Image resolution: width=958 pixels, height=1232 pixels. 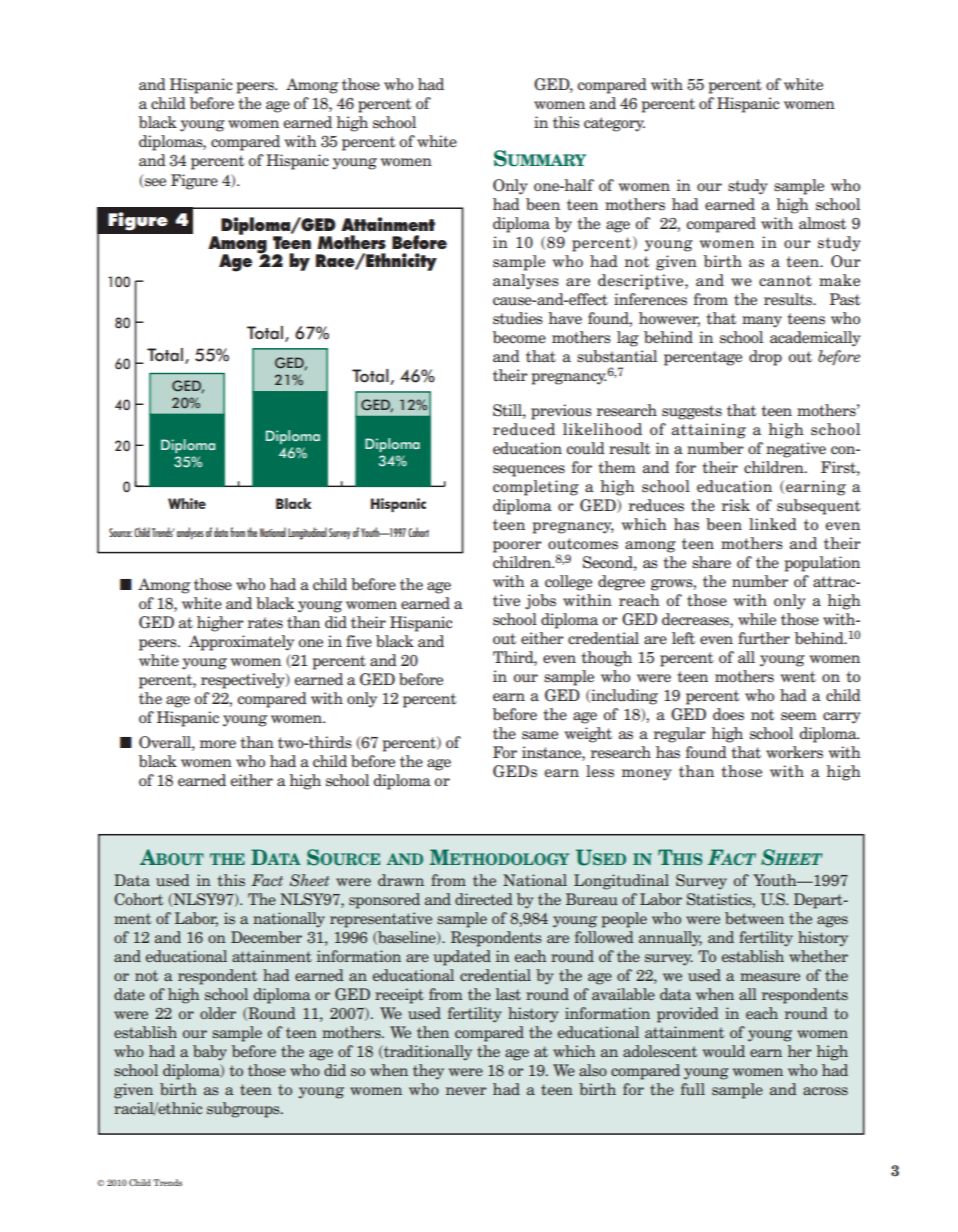 What do you see at coordinates (565, 318) in the screenshot?
I see `have` at bounding box center [565, 318].
